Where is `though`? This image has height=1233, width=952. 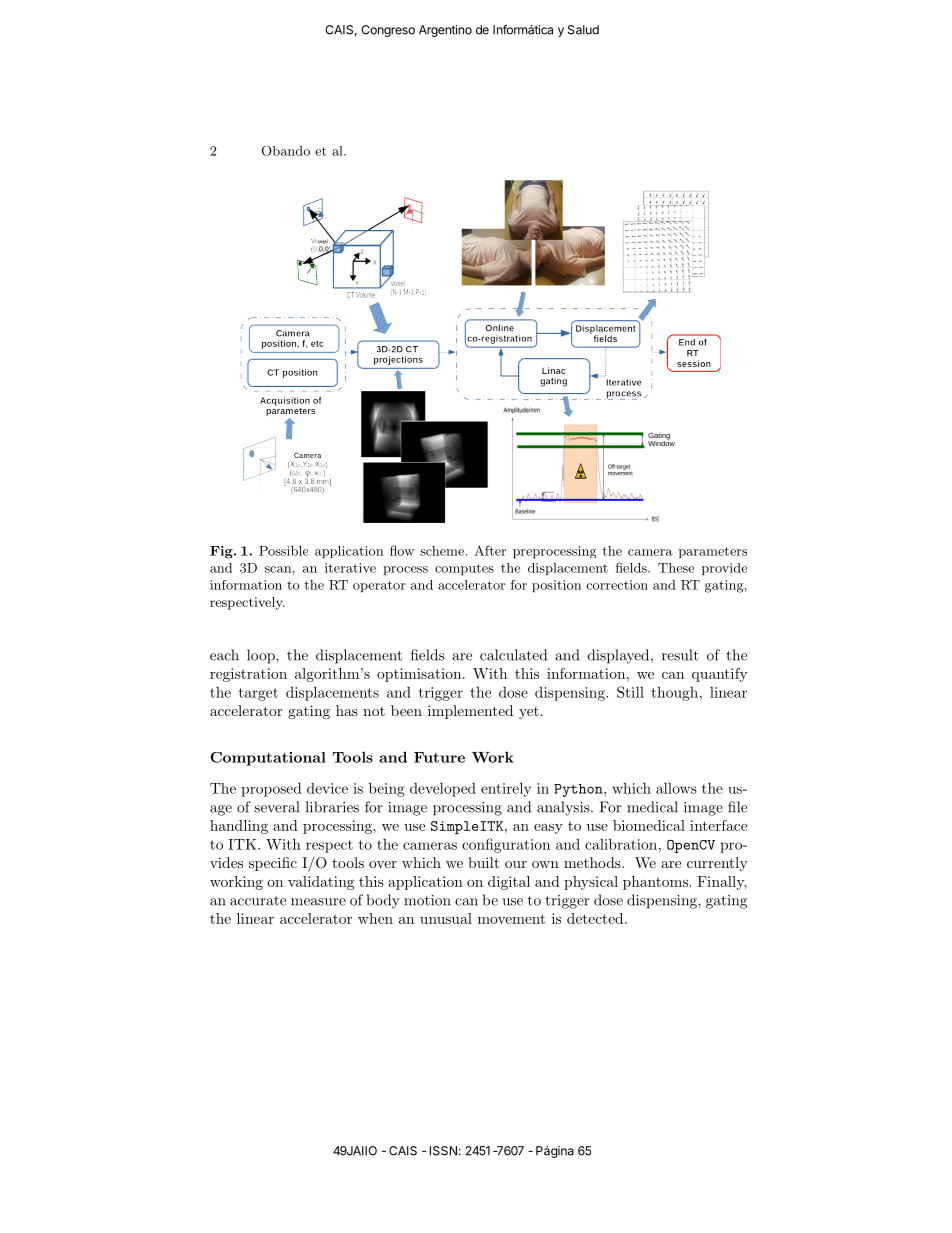 though is located at coordinates (674, 694).
